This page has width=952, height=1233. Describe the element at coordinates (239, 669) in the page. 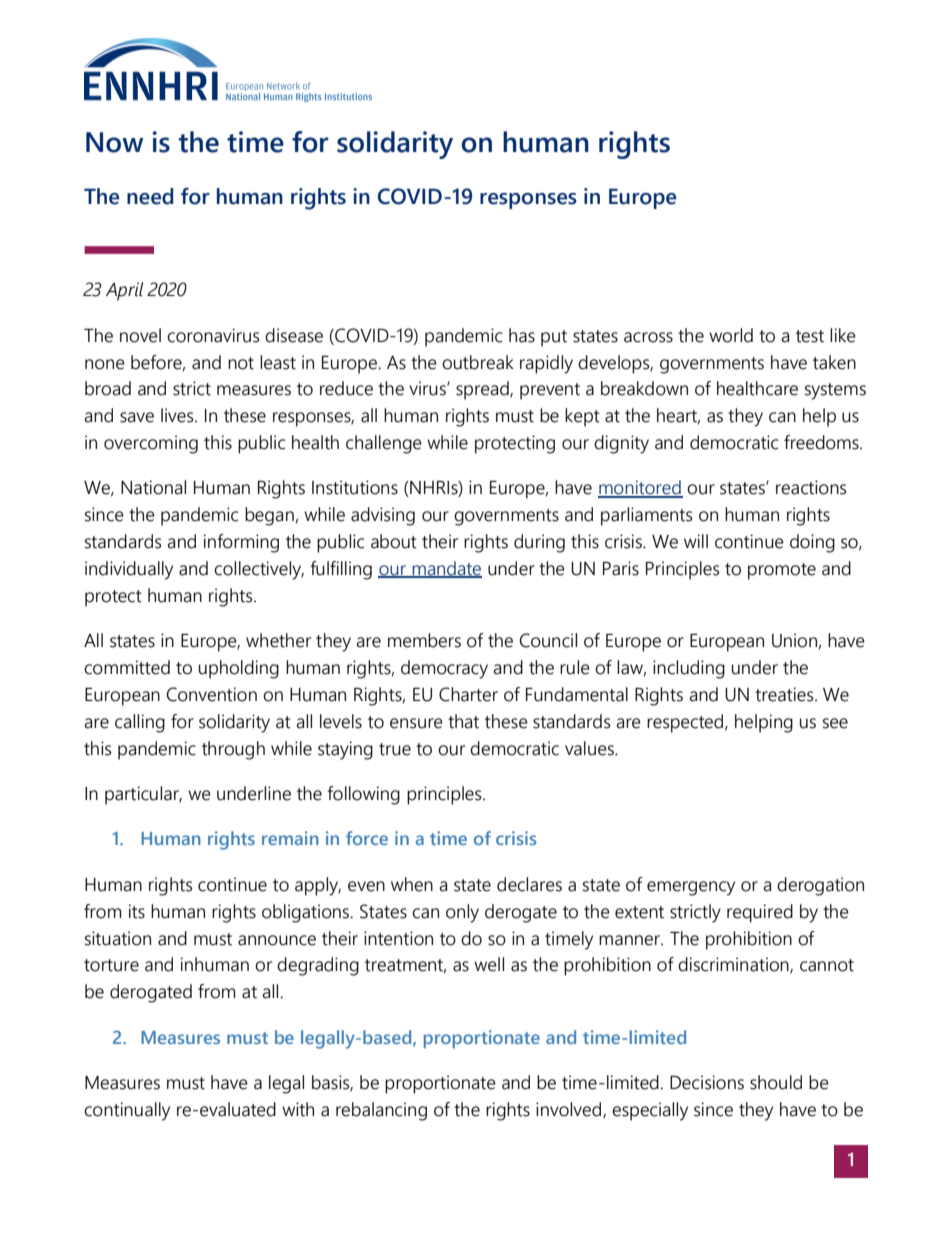

I see `upholding` at that location.
